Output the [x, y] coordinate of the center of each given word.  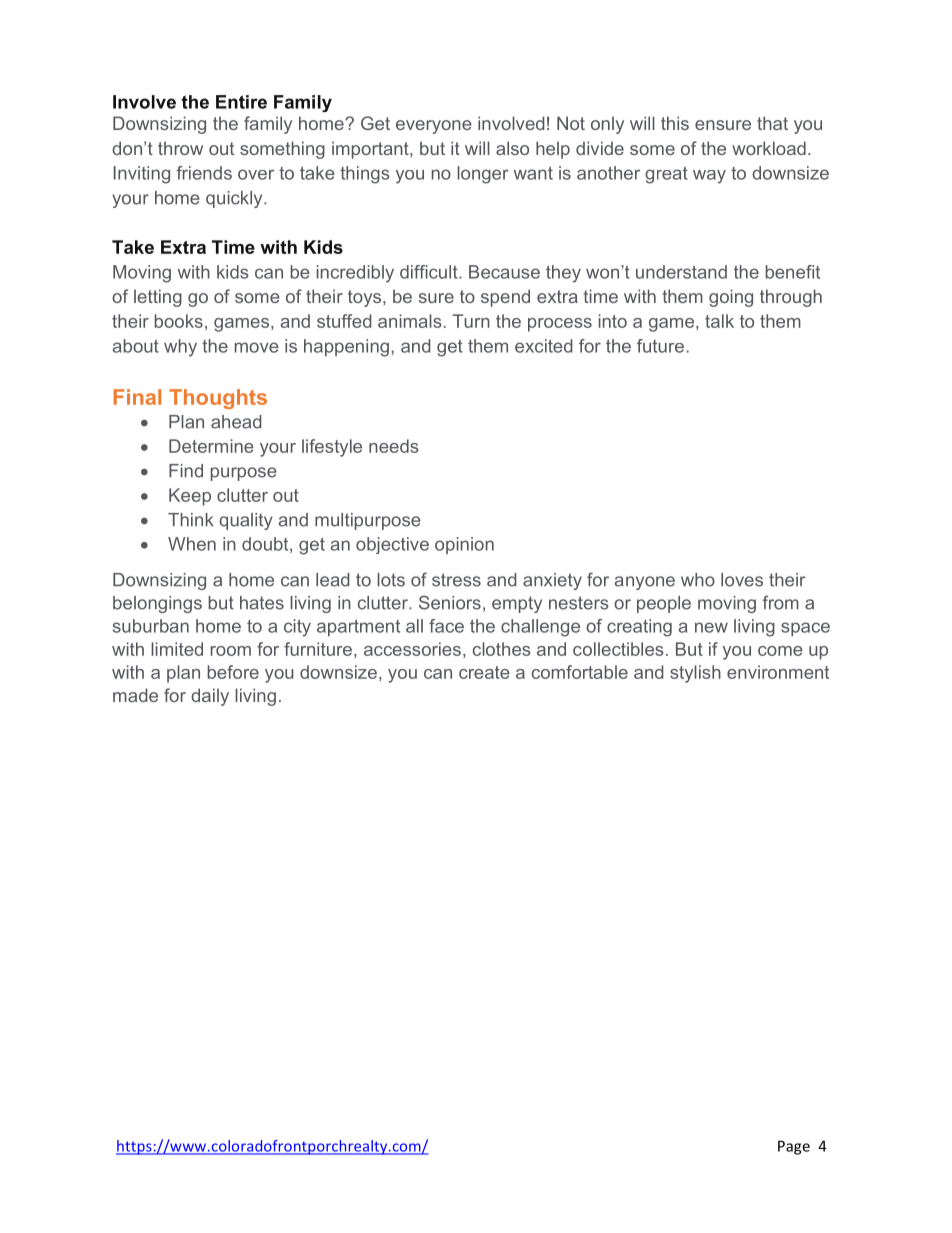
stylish [695, 674]
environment [778, 672]
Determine [211, 446]
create [484, 672]
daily [210, 697]
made [135, 695]
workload [769, 148]
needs [394, 446]
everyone [434, 127]
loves [742, 580]
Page [794, 1147]
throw [180, 148]
